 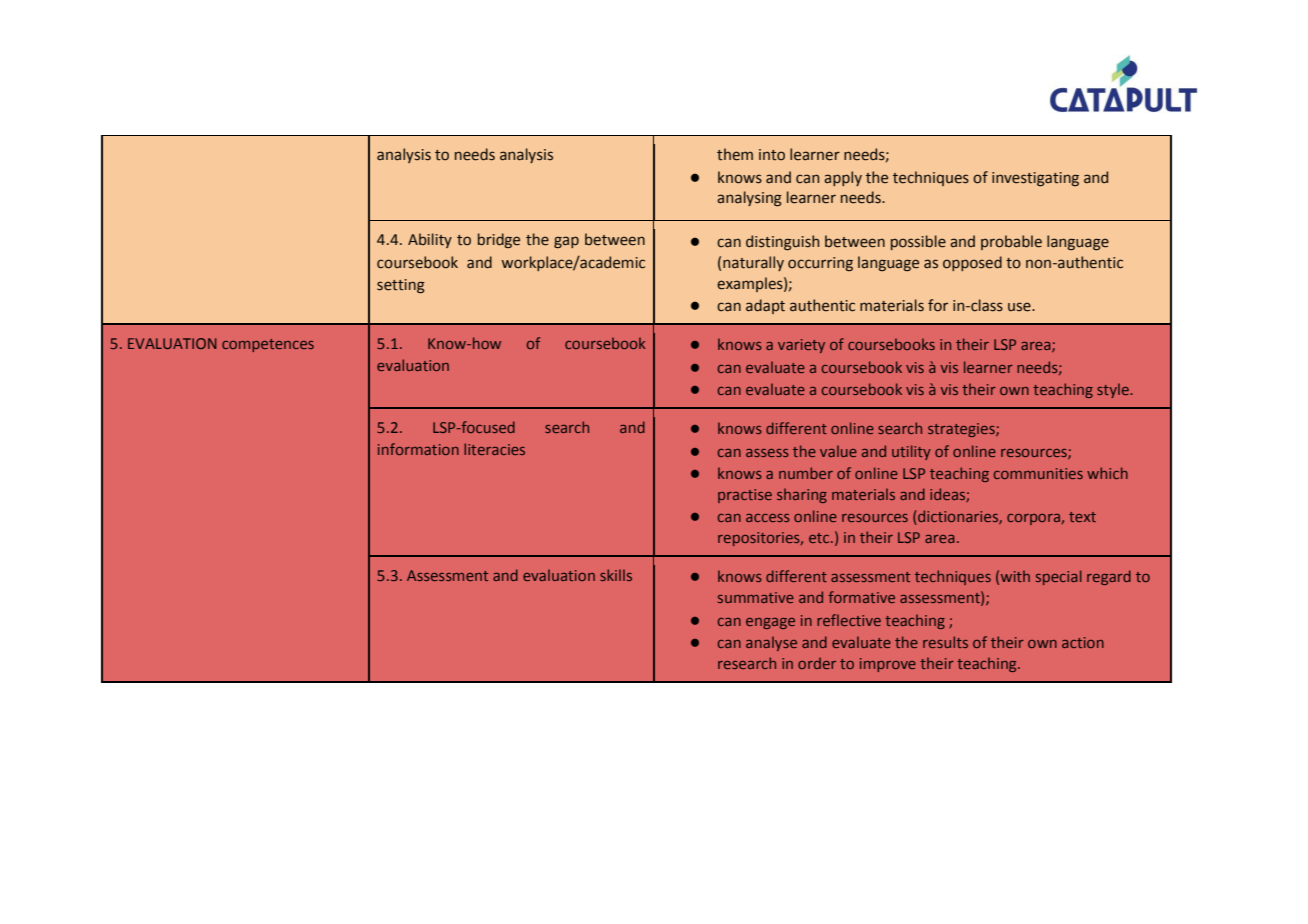 I want to click on information, so click(x=418, y=449).
